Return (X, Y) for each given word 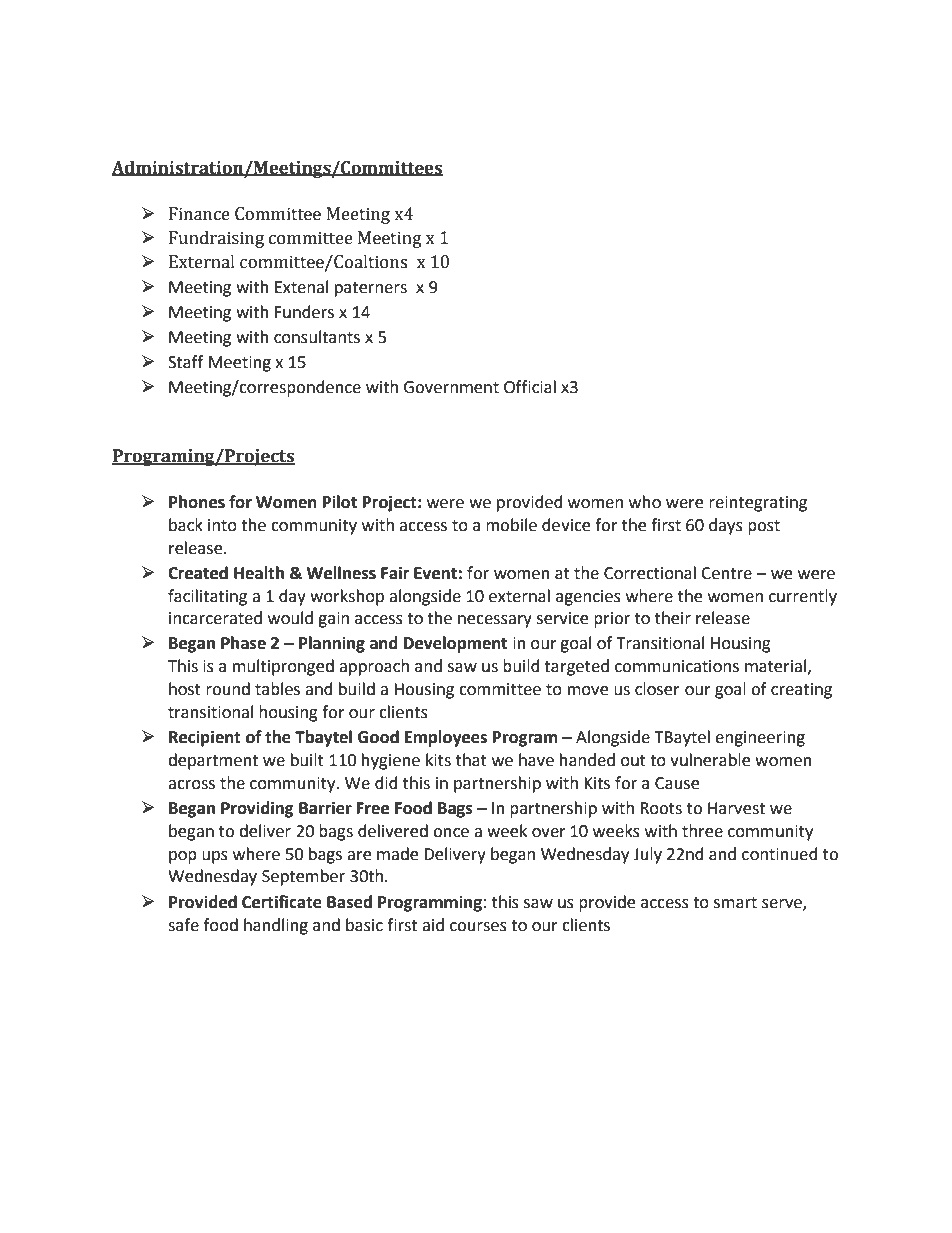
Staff (185, 362)
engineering (760, 739)
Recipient (205, 738)
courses (478, 927)
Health (259, 573)
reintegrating (758, 504)
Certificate (282, 902)
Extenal (301, 287)
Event (435, 573)
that (471, 760)
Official (530, 387)
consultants (317, 337)
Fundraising (216, 239)
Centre (726, 573)
